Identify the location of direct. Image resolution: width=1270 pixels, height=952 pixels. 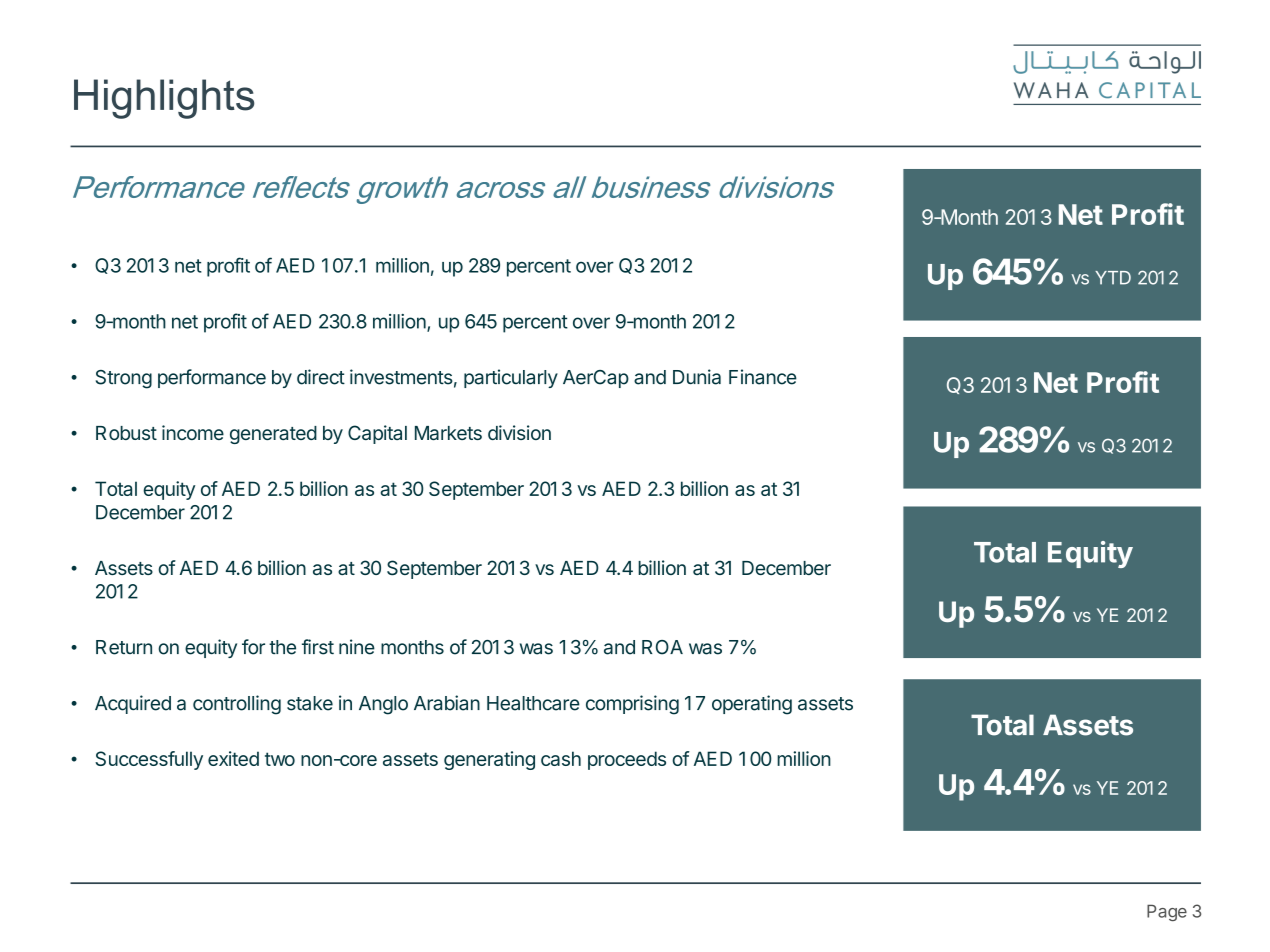
(321, 377).
